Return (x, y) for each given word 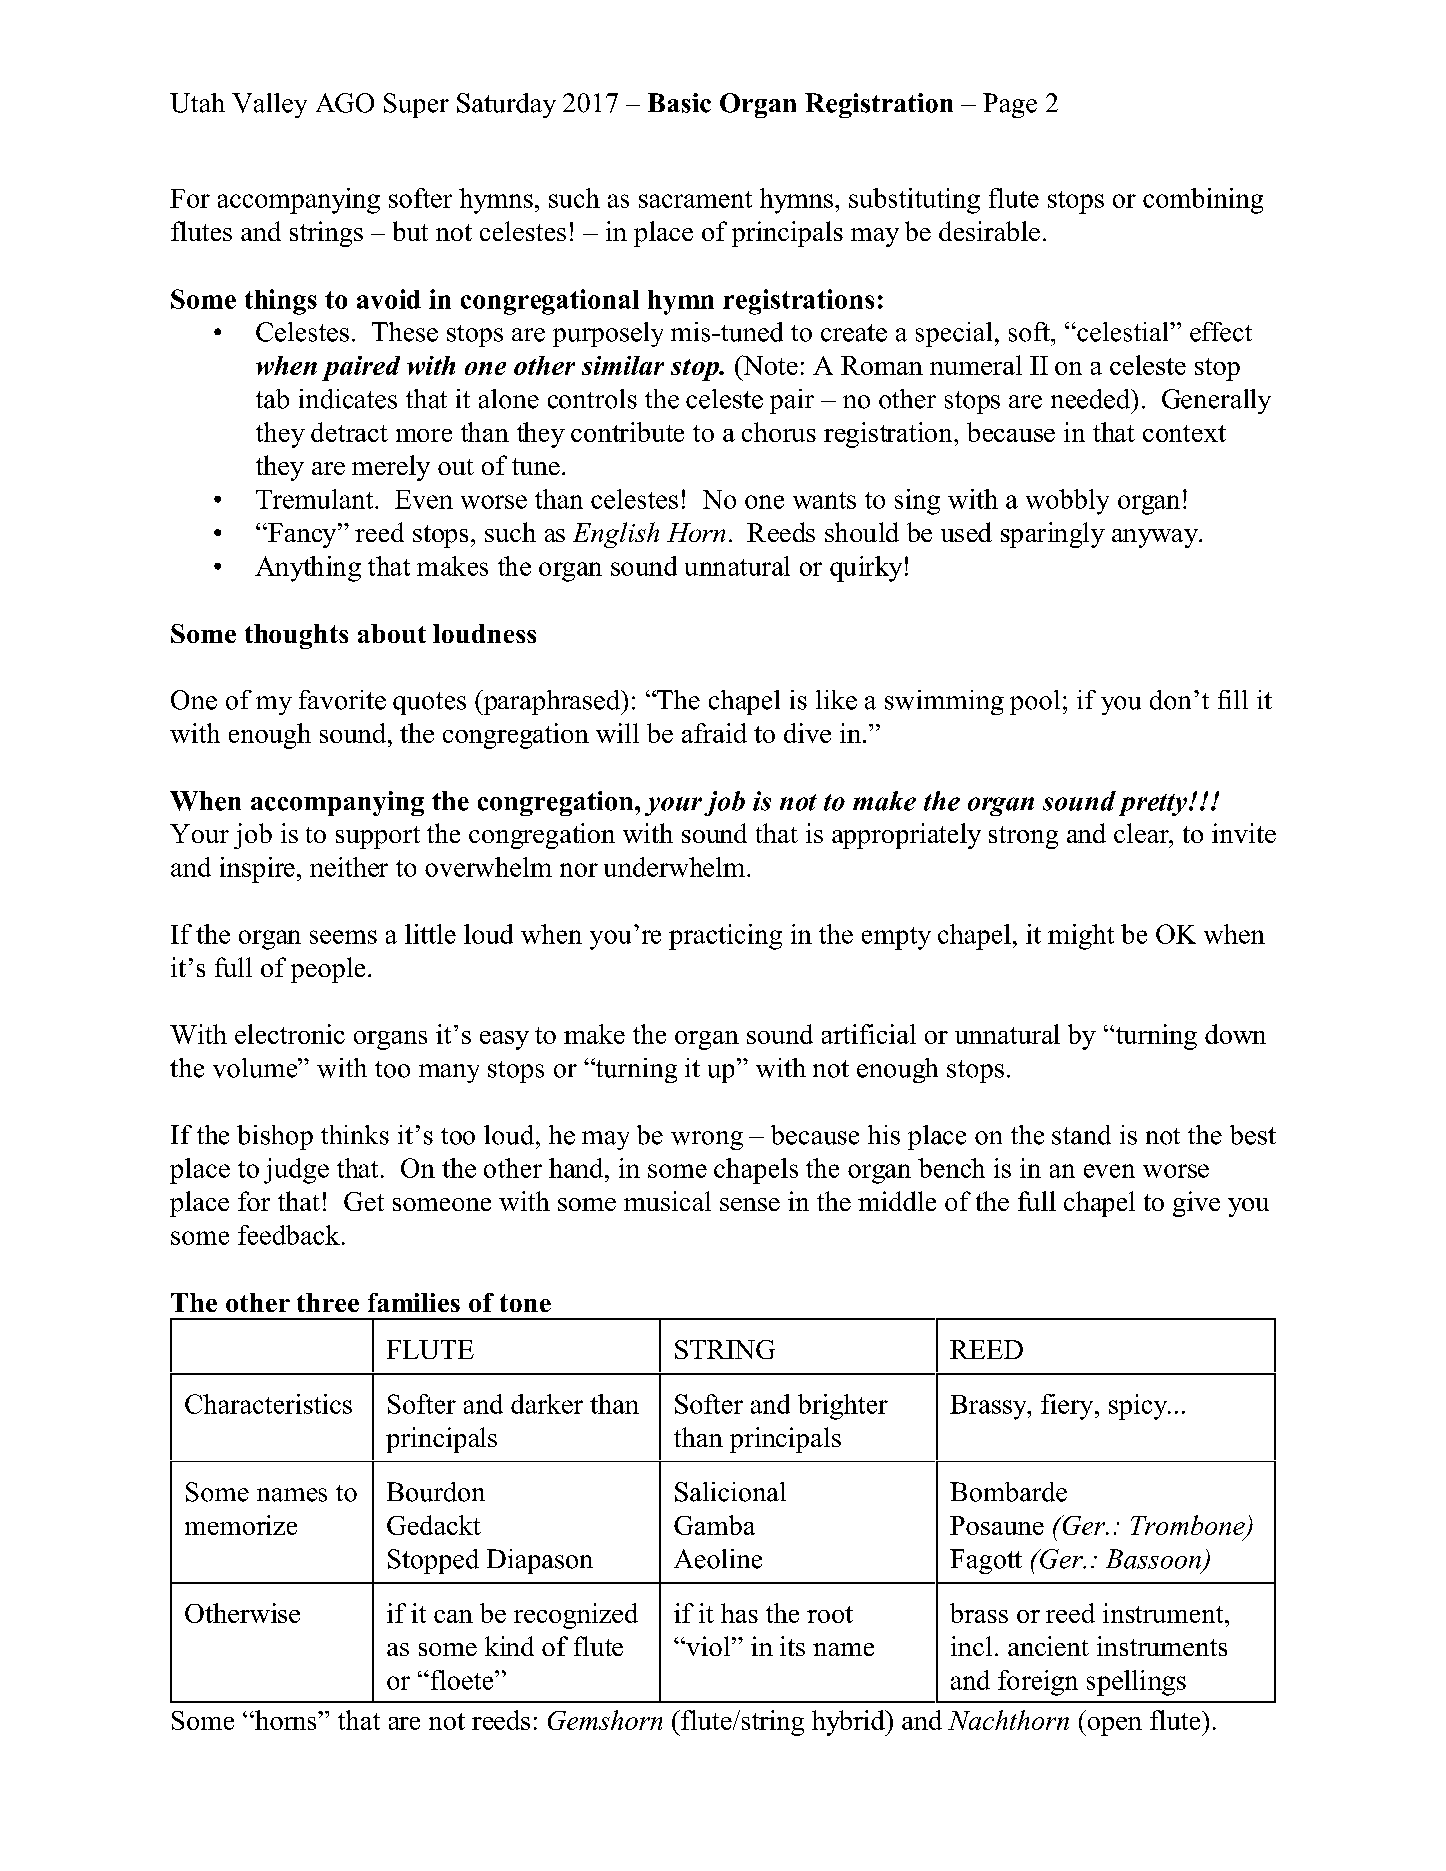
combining (1203, 201)
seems (343, 937)
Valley (269, 105)
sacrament (695, 199)
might (1081, 937)
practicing (725, 937)
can (453, 1616)
